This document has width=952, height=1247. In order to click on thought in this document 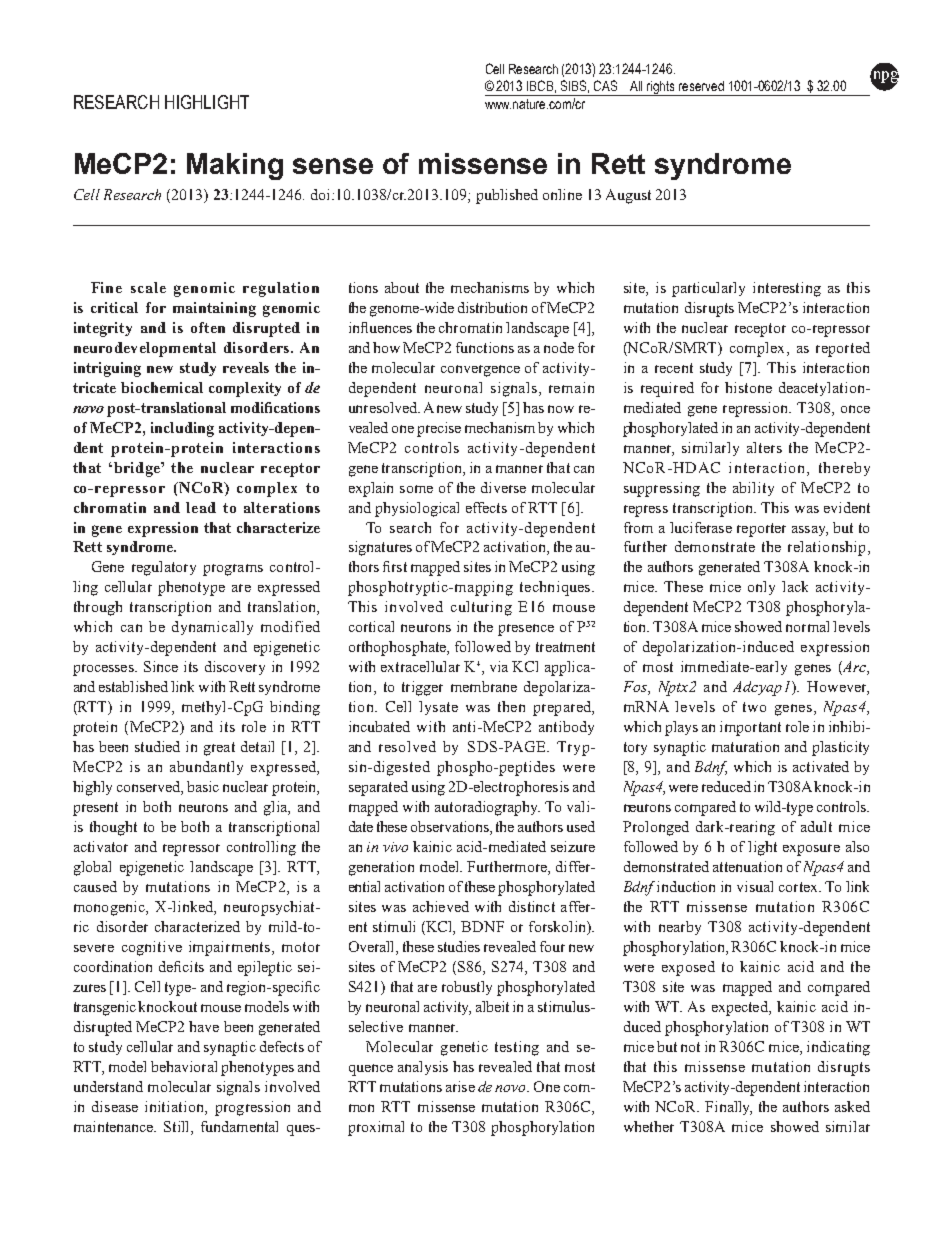, I will do `click(113, 828)`.
